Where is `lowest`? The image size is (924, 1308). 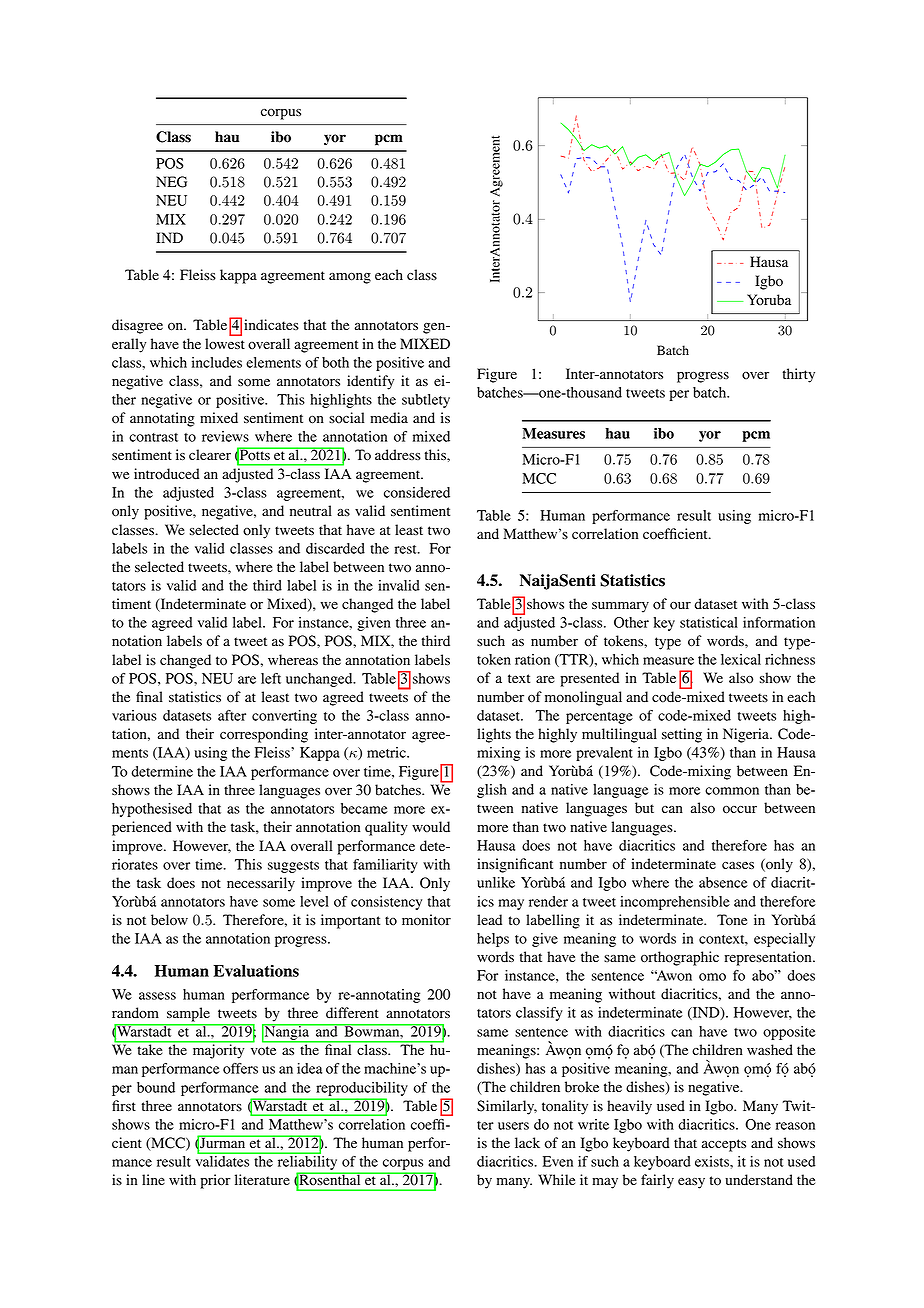
lowest is located at coordinates (225, 344).
